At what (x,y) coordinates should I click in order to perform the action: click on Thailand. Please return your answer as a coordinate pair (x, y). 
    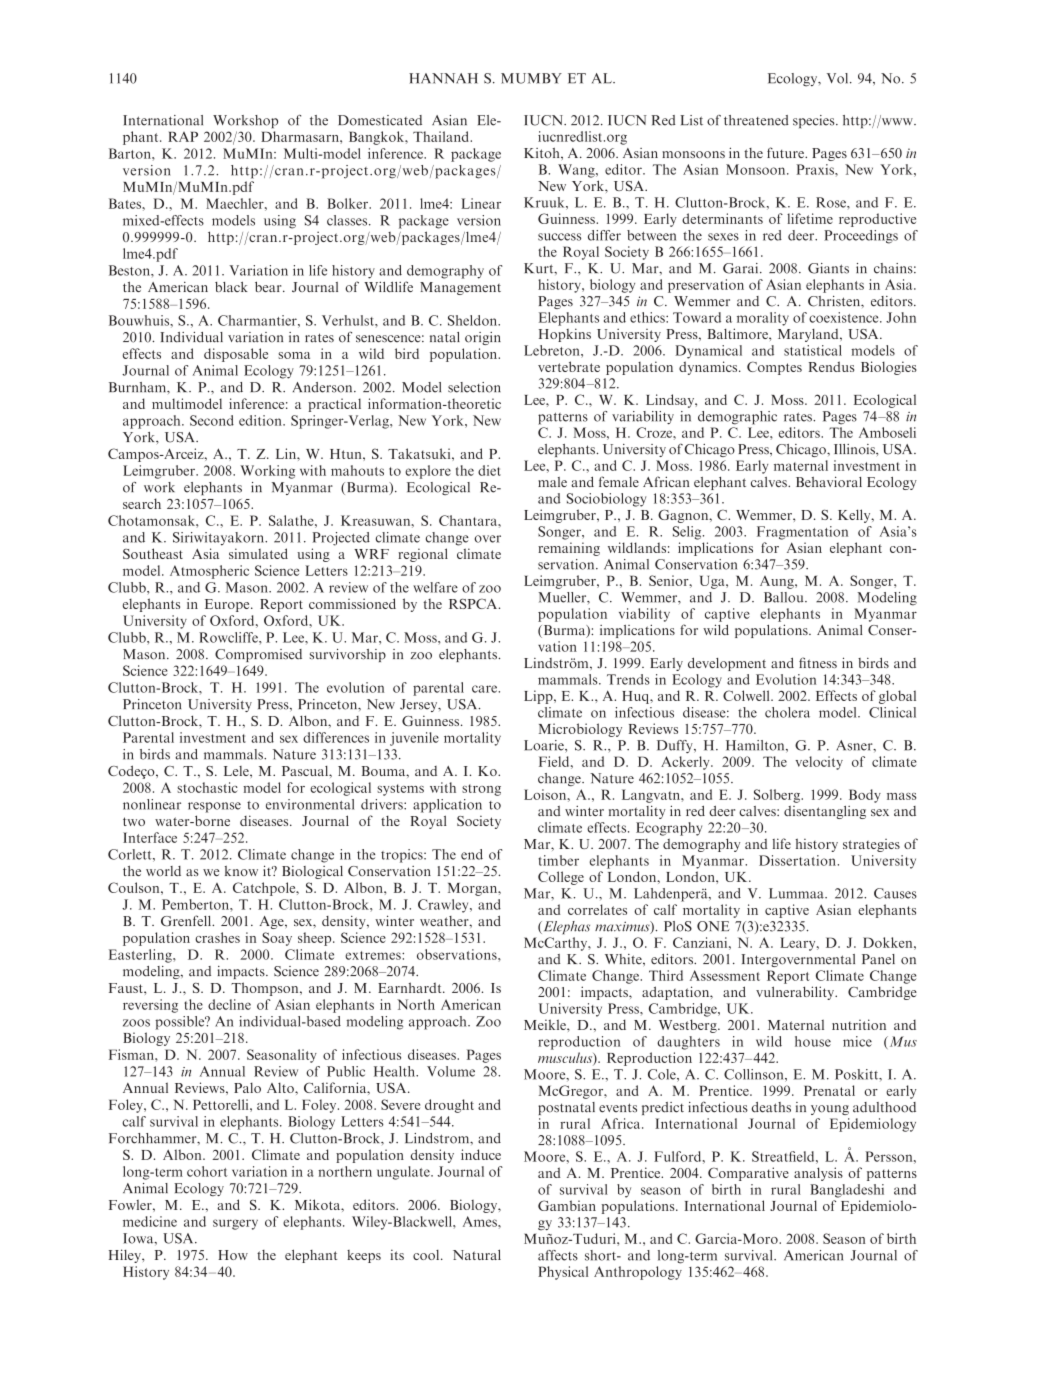
    Looking at the image, I should click on (442, 136).
